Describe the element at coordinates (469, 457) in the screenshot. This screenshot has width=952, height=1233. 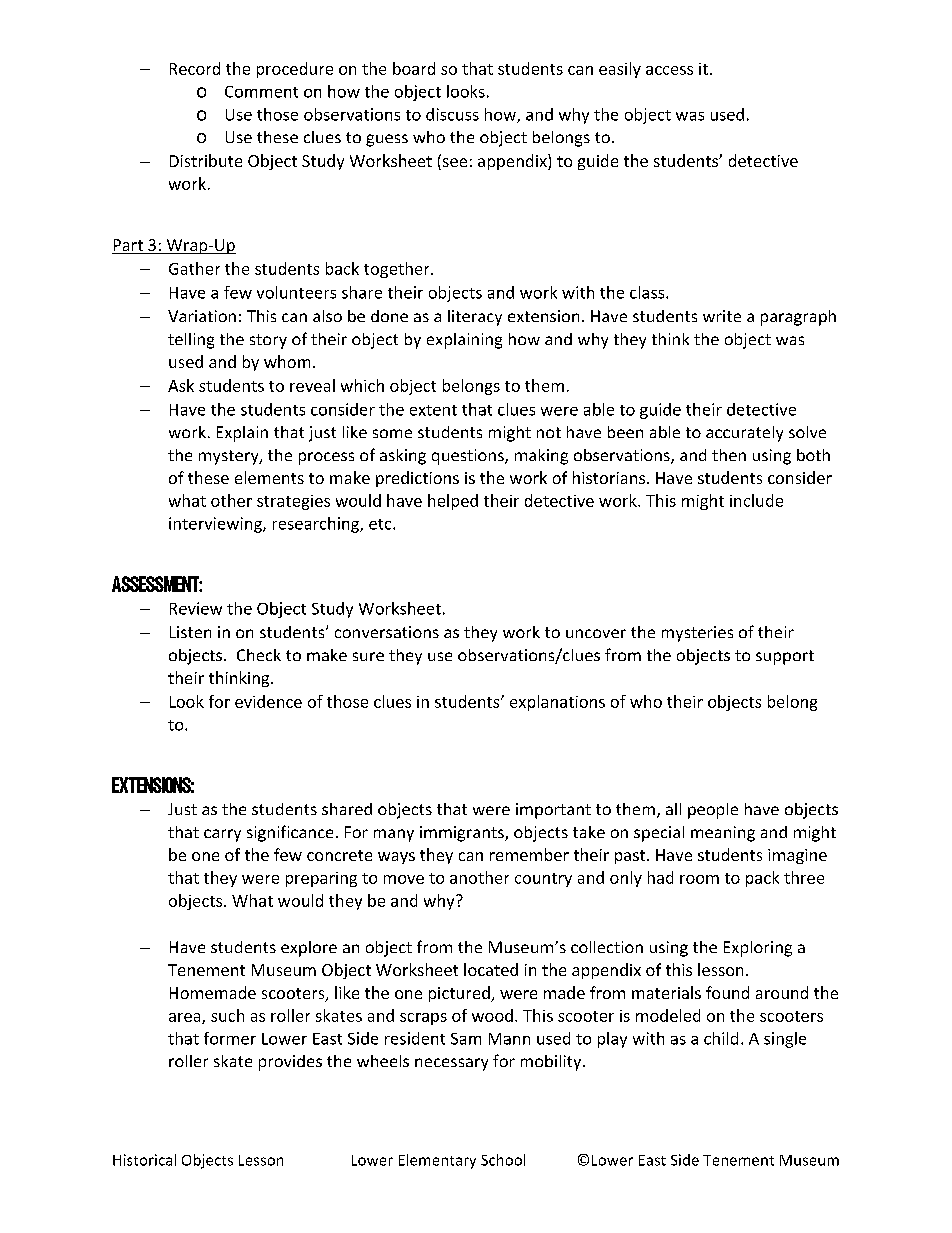
I see `questions` at that location.
